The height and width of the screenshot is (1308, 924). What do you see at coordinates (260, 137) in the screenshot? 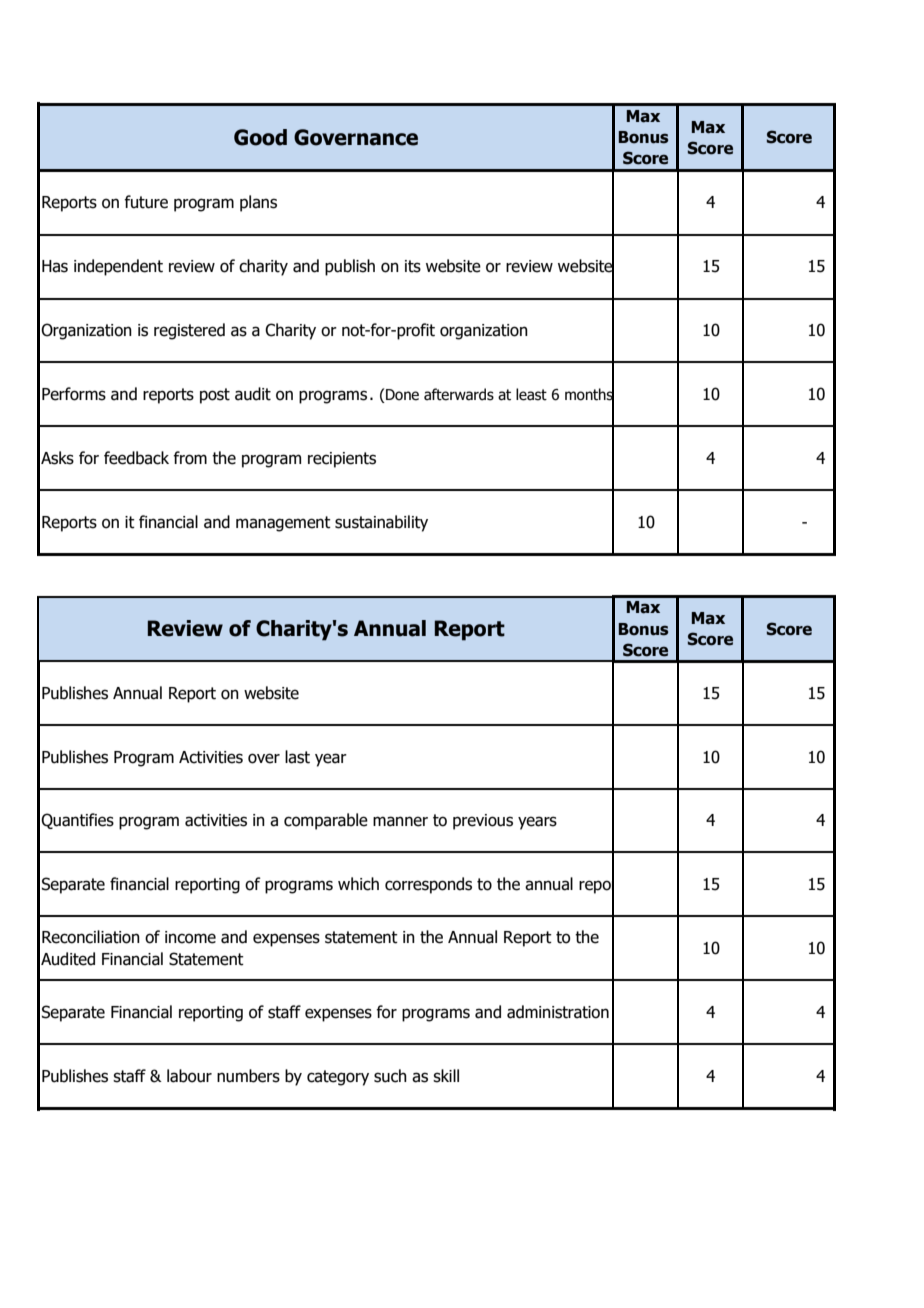
I see `Good` at bounding box center [260, 137].
